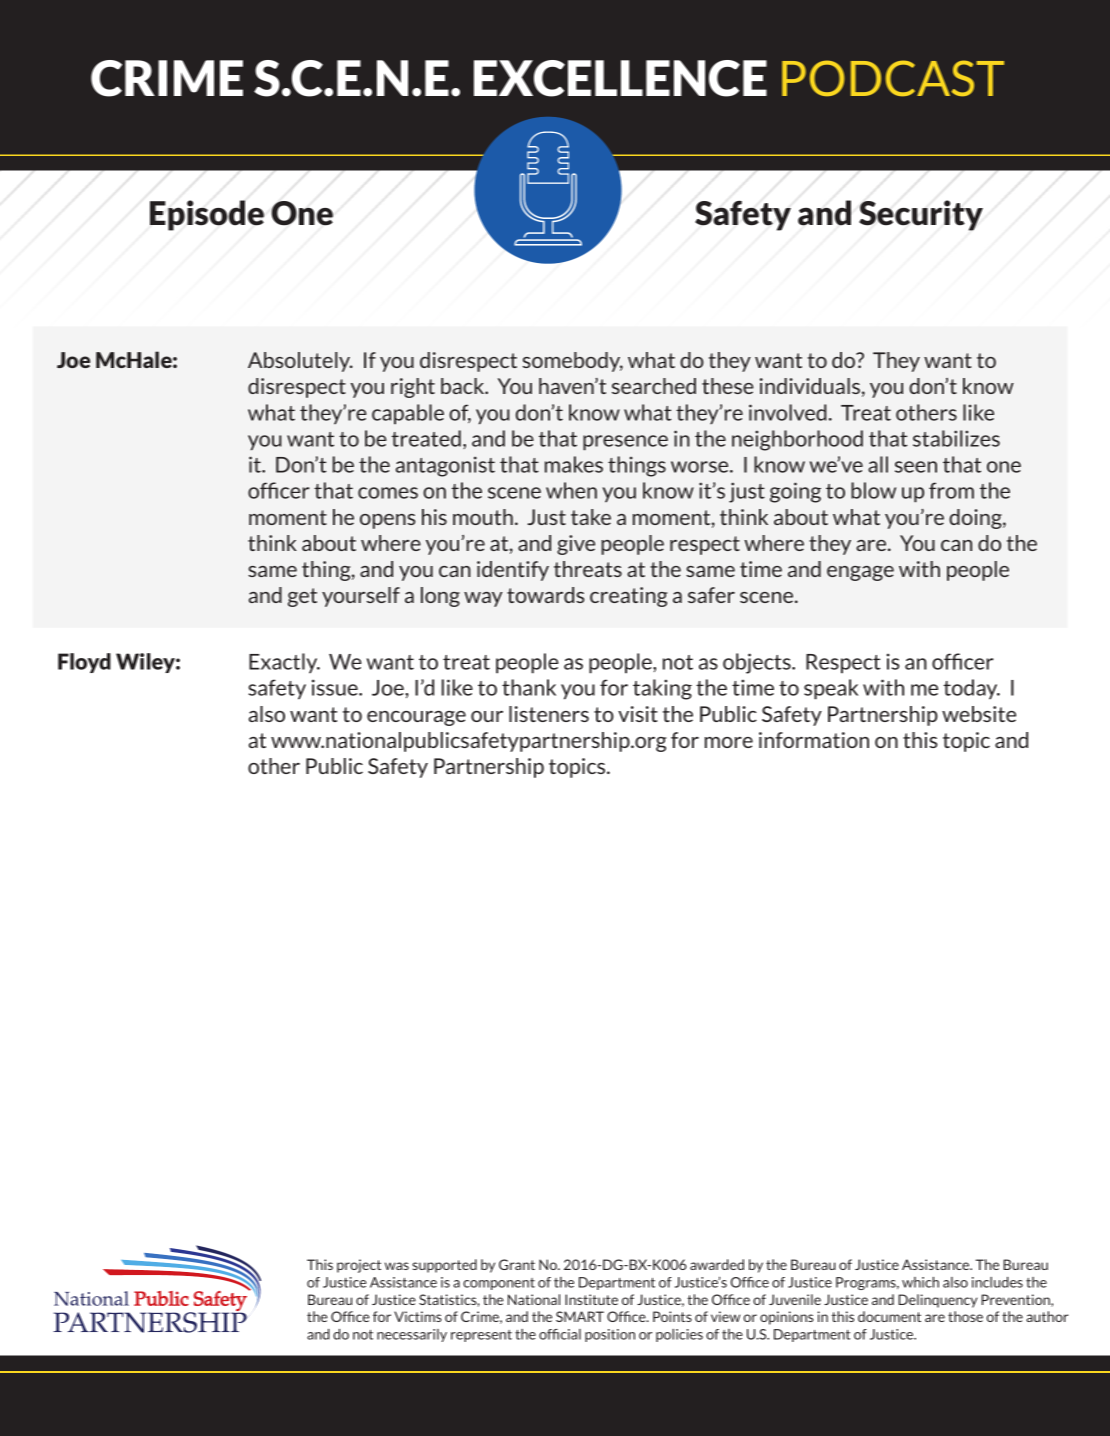 The width and height of the screenshot is (1110, 1436). What do you see at coordinates (397, 1266) in the screenshot?
I see `was` at bounding box center [397, 1266].
